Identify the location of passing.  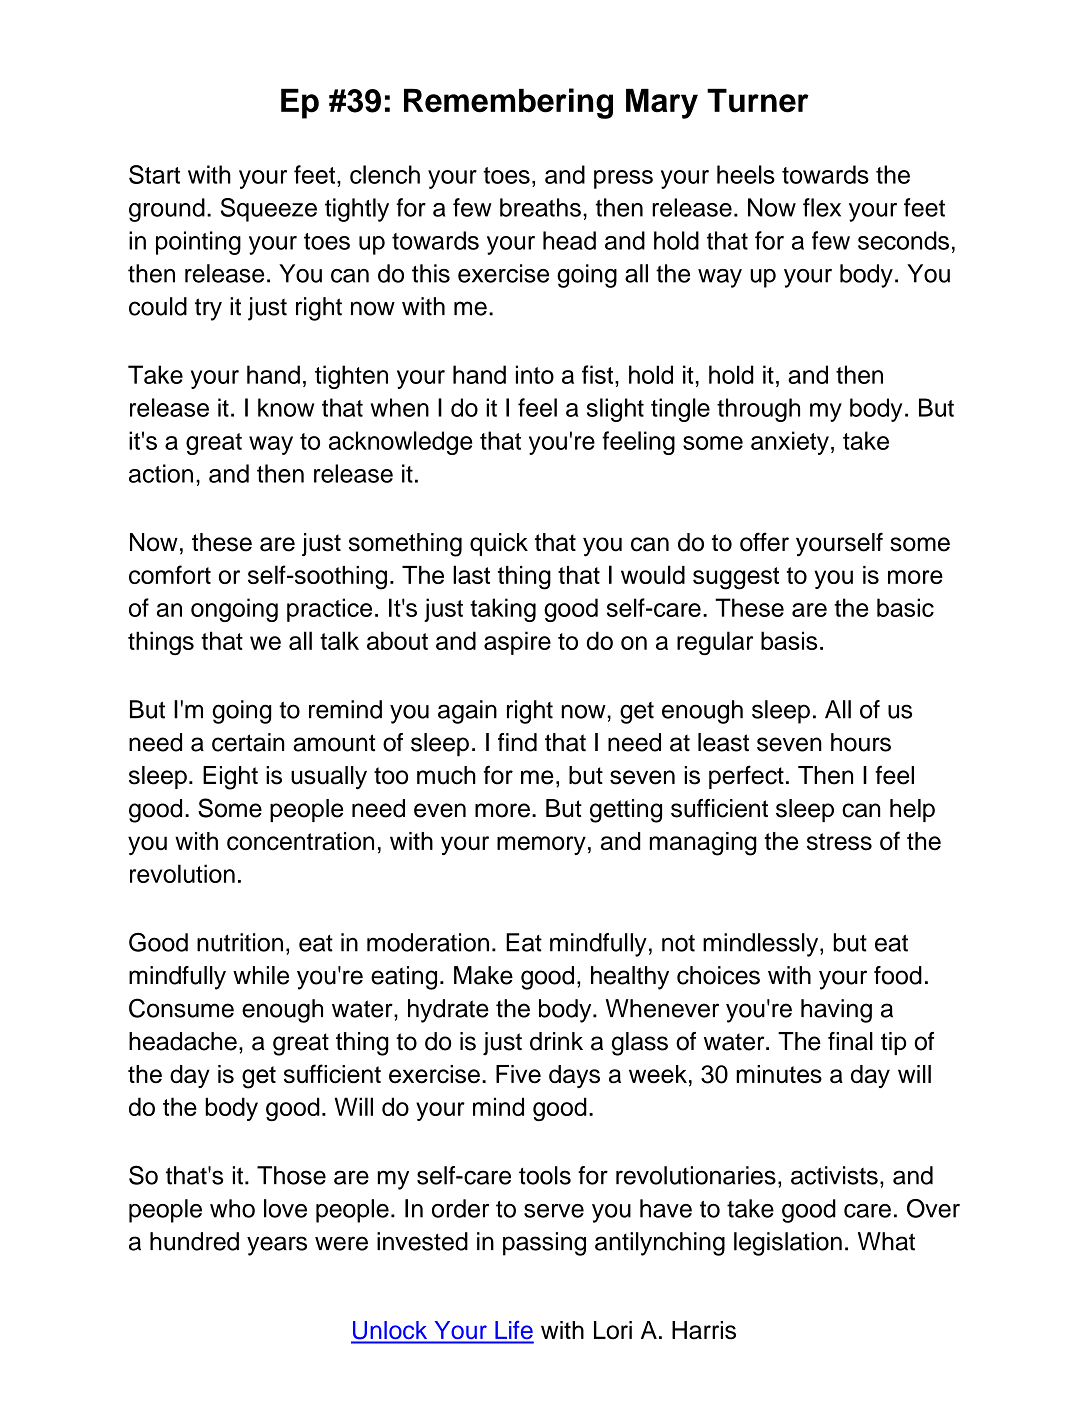
(544, 1244).
